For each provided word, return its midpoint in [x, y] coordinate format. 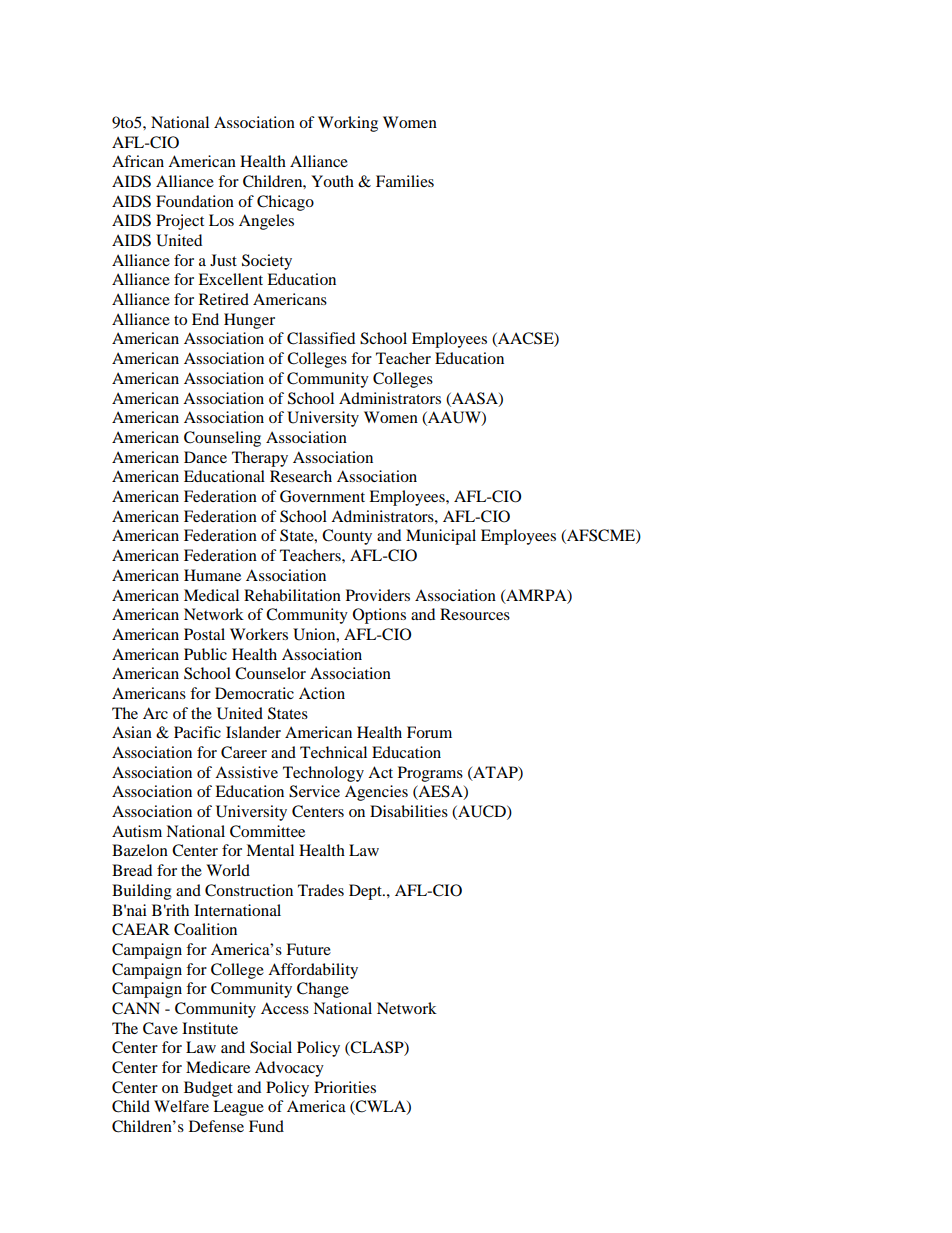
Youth [332, 181]
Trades [321, 890]
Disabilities [409, 811]
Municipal [441, 537]
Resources [475, 614]
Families [405, 181]
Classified [321, 338]
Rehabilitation [292, 595]
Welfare [181, 1106]
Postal [204, 634]
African [138, 161]
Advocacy [289, 1069]
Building [142, 892]
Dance [205, 457]
